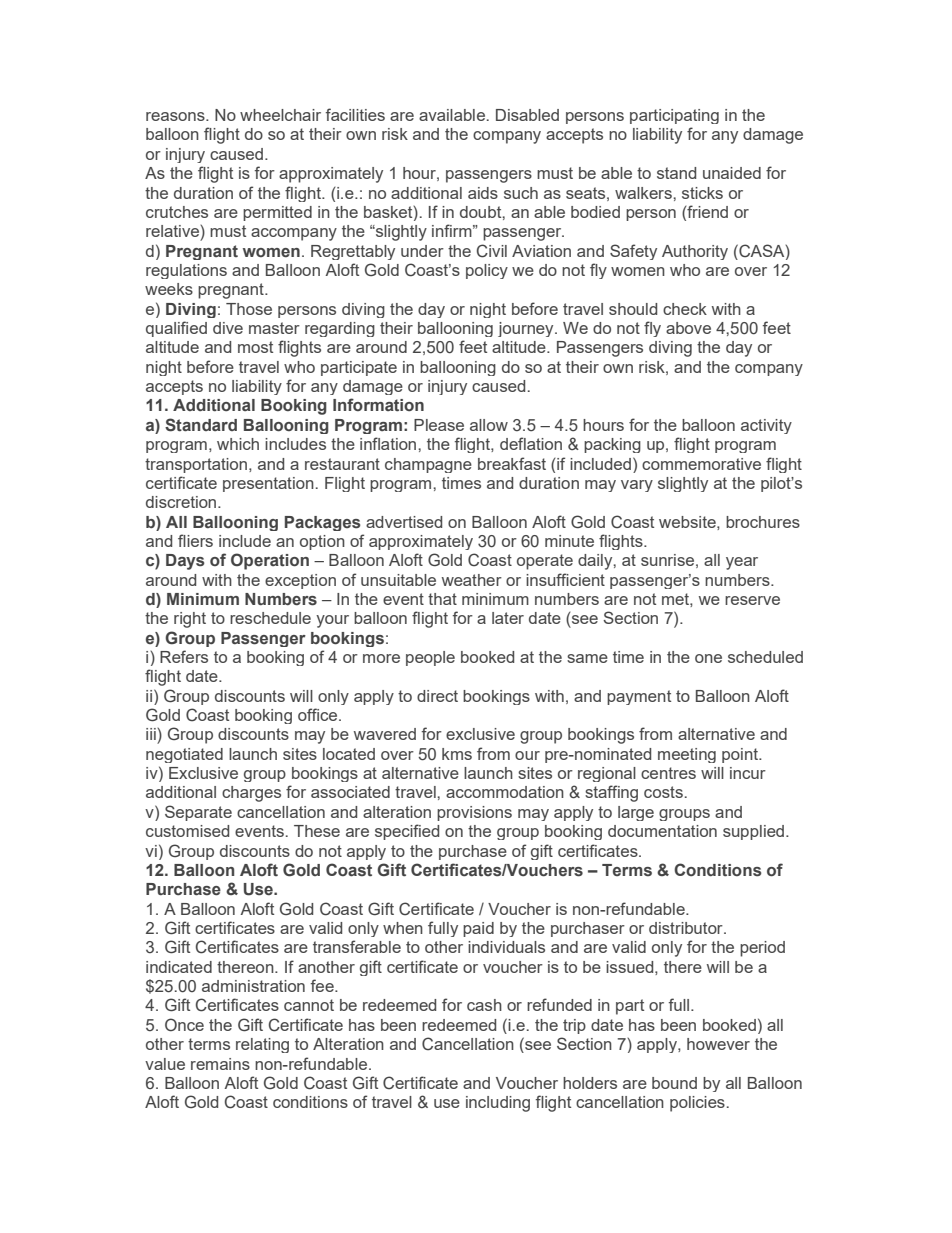  What do you see at coordinates (474, 813) in the screenshot?
I see `provisions` at bounding box center [474, 813].
